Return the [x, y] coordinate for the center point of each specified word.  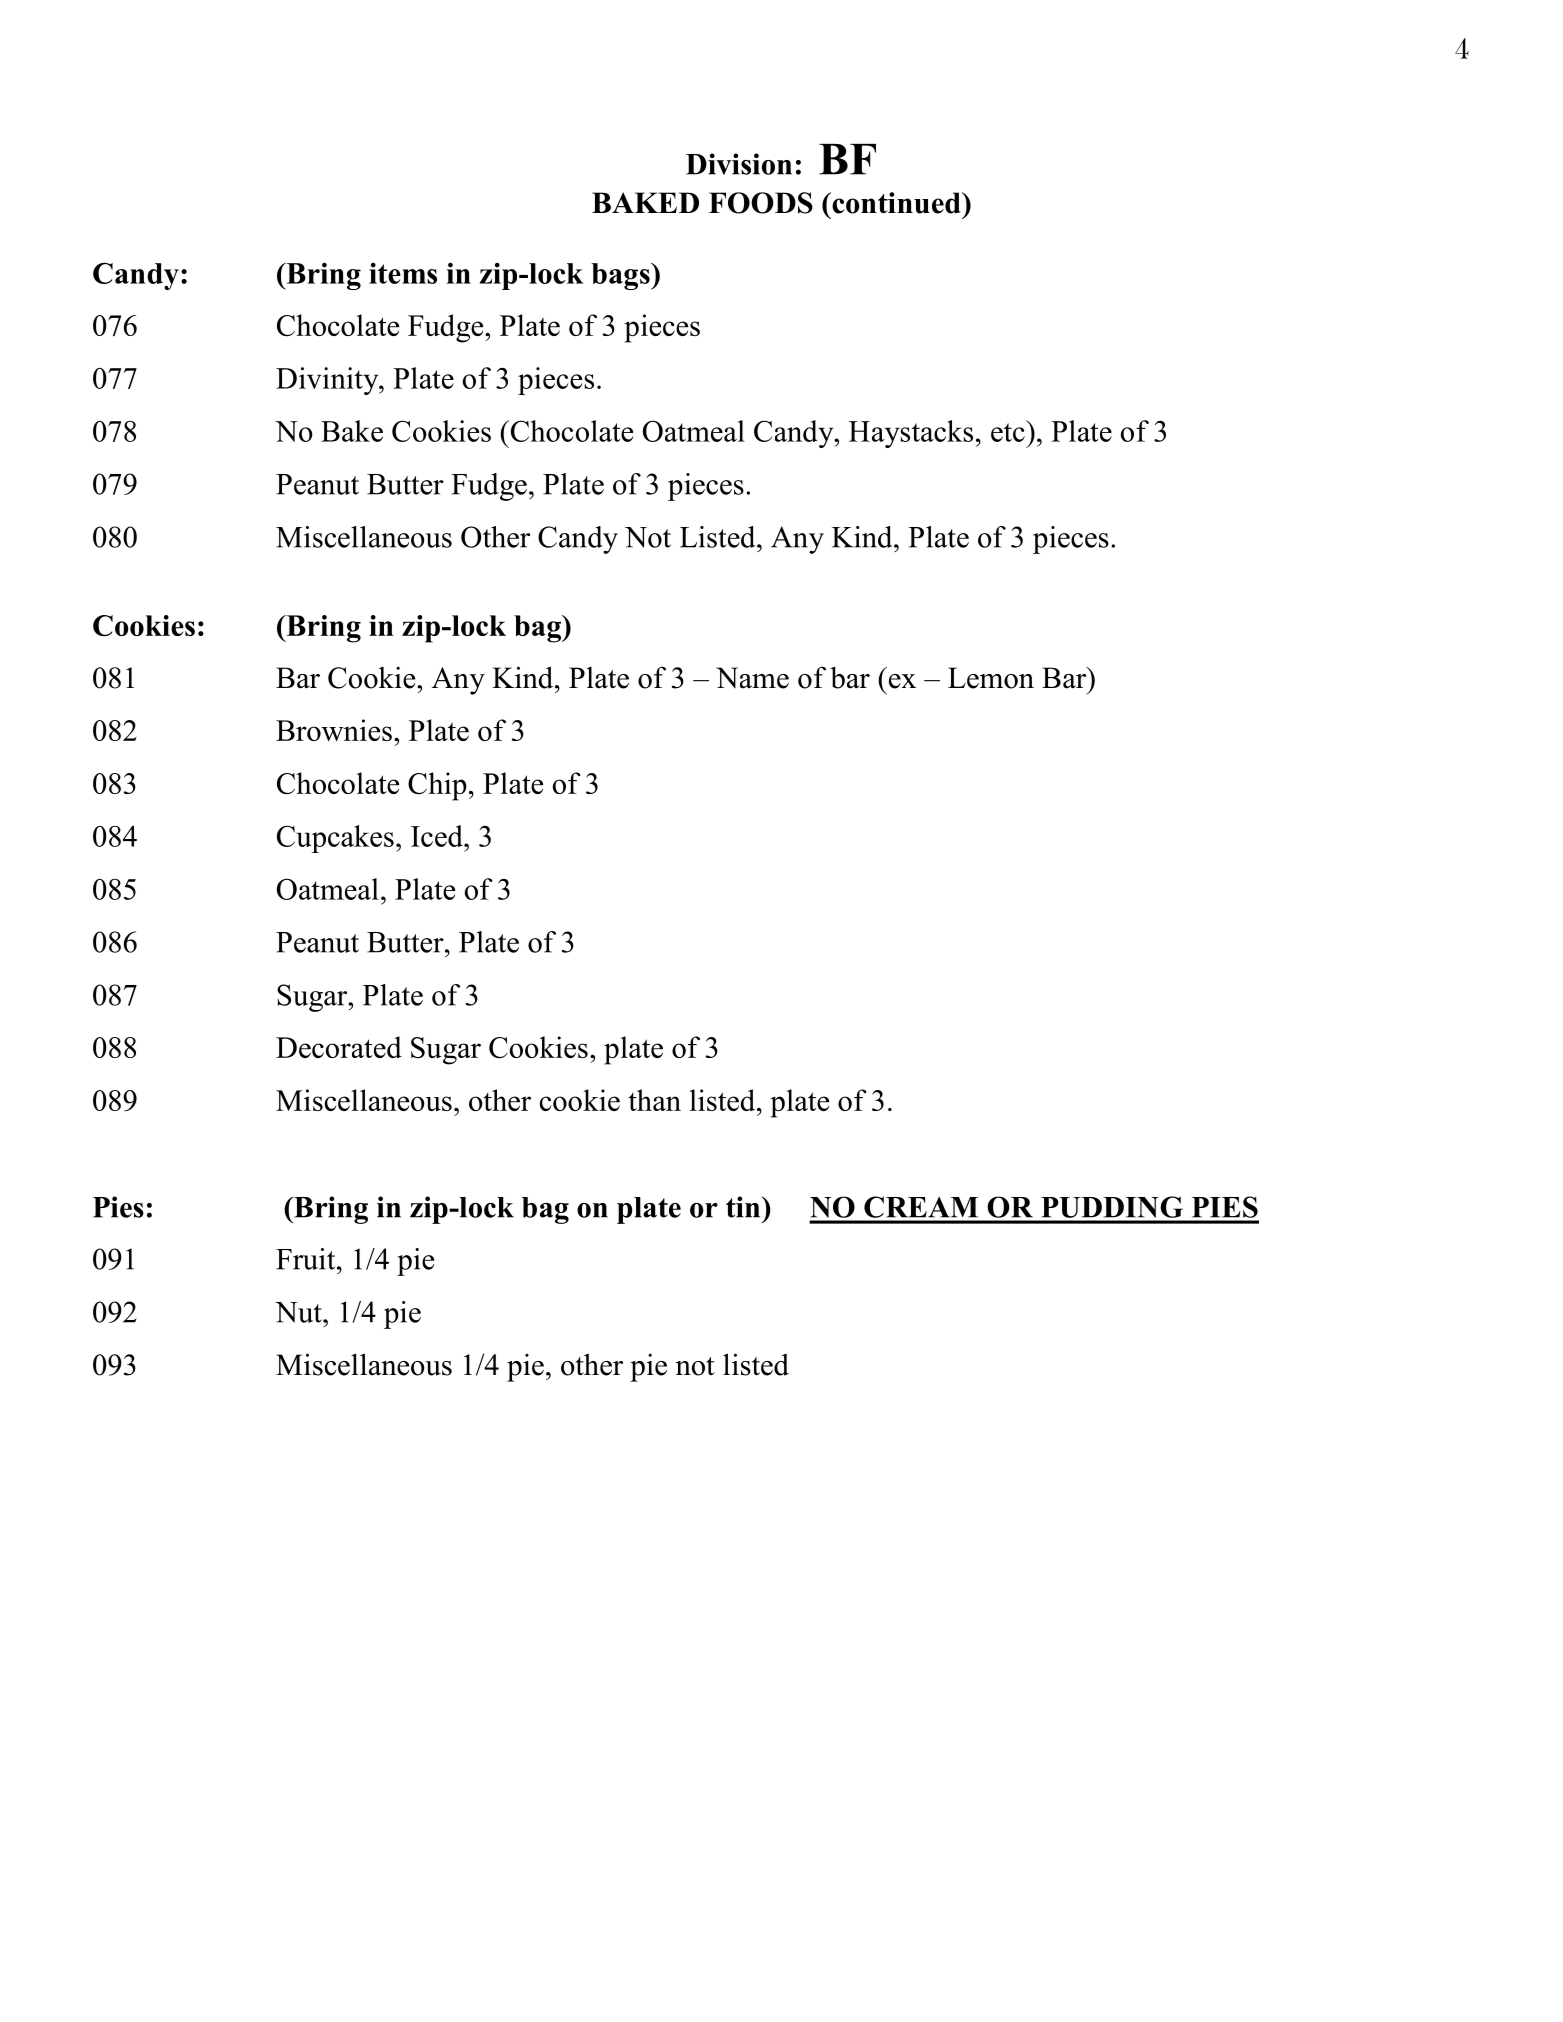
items [403, 273]
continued [896, 203]
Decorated [339, 1047]
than [654, 1100]
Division [739, 164]
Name [752, 678]
